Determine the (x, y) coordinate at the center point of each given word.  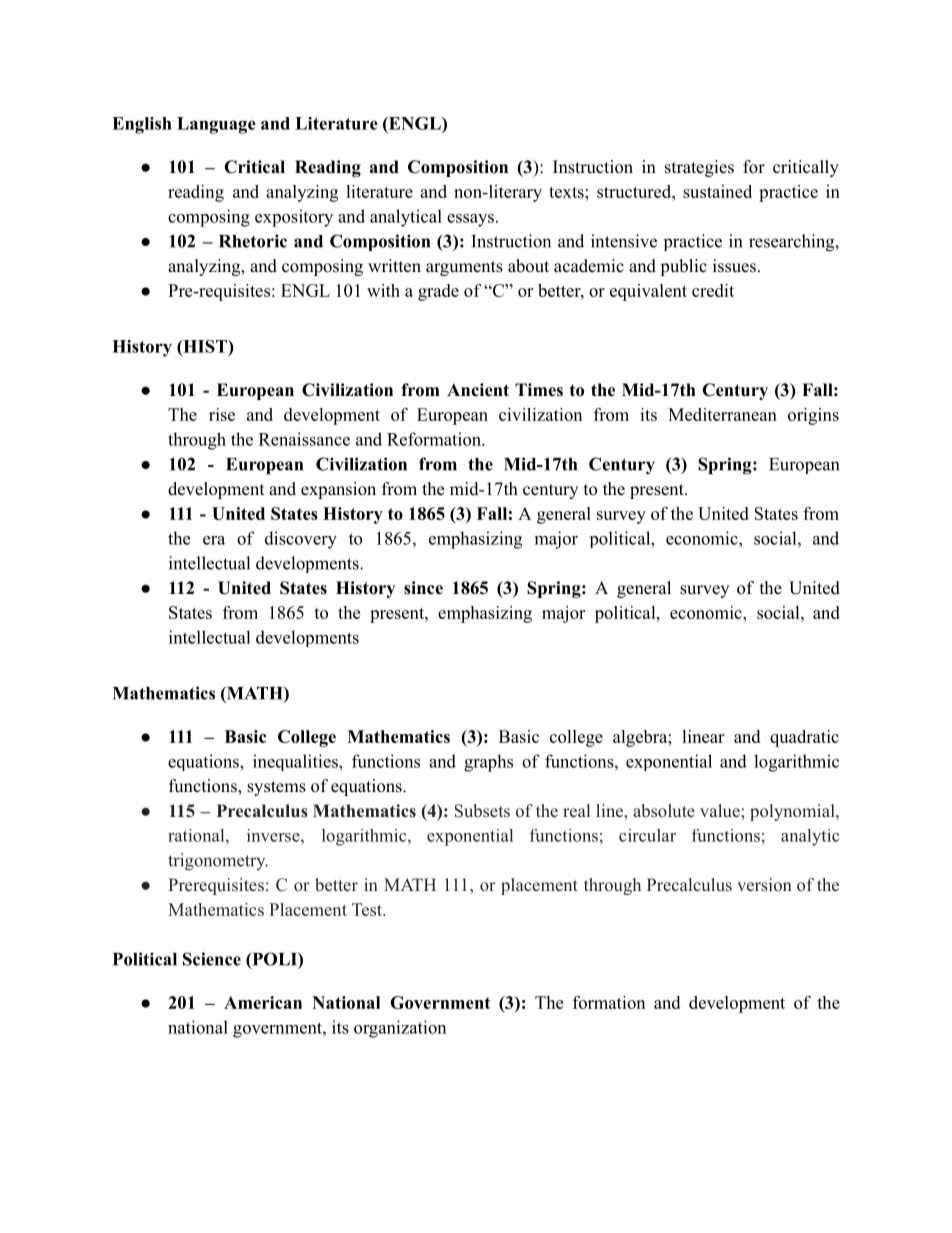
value (721, 811)
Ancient (478, 390)
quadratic (804, 738)
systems (276, 788)
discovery (301, 540)
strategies (699, 168)
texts (567, 192)
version (764, 885)
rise (222, 414)
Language (216, 125)
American (263, 1002)
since (423, 588)
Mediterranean (722, 414)
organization (400, 1029)
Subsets (482, 811)
